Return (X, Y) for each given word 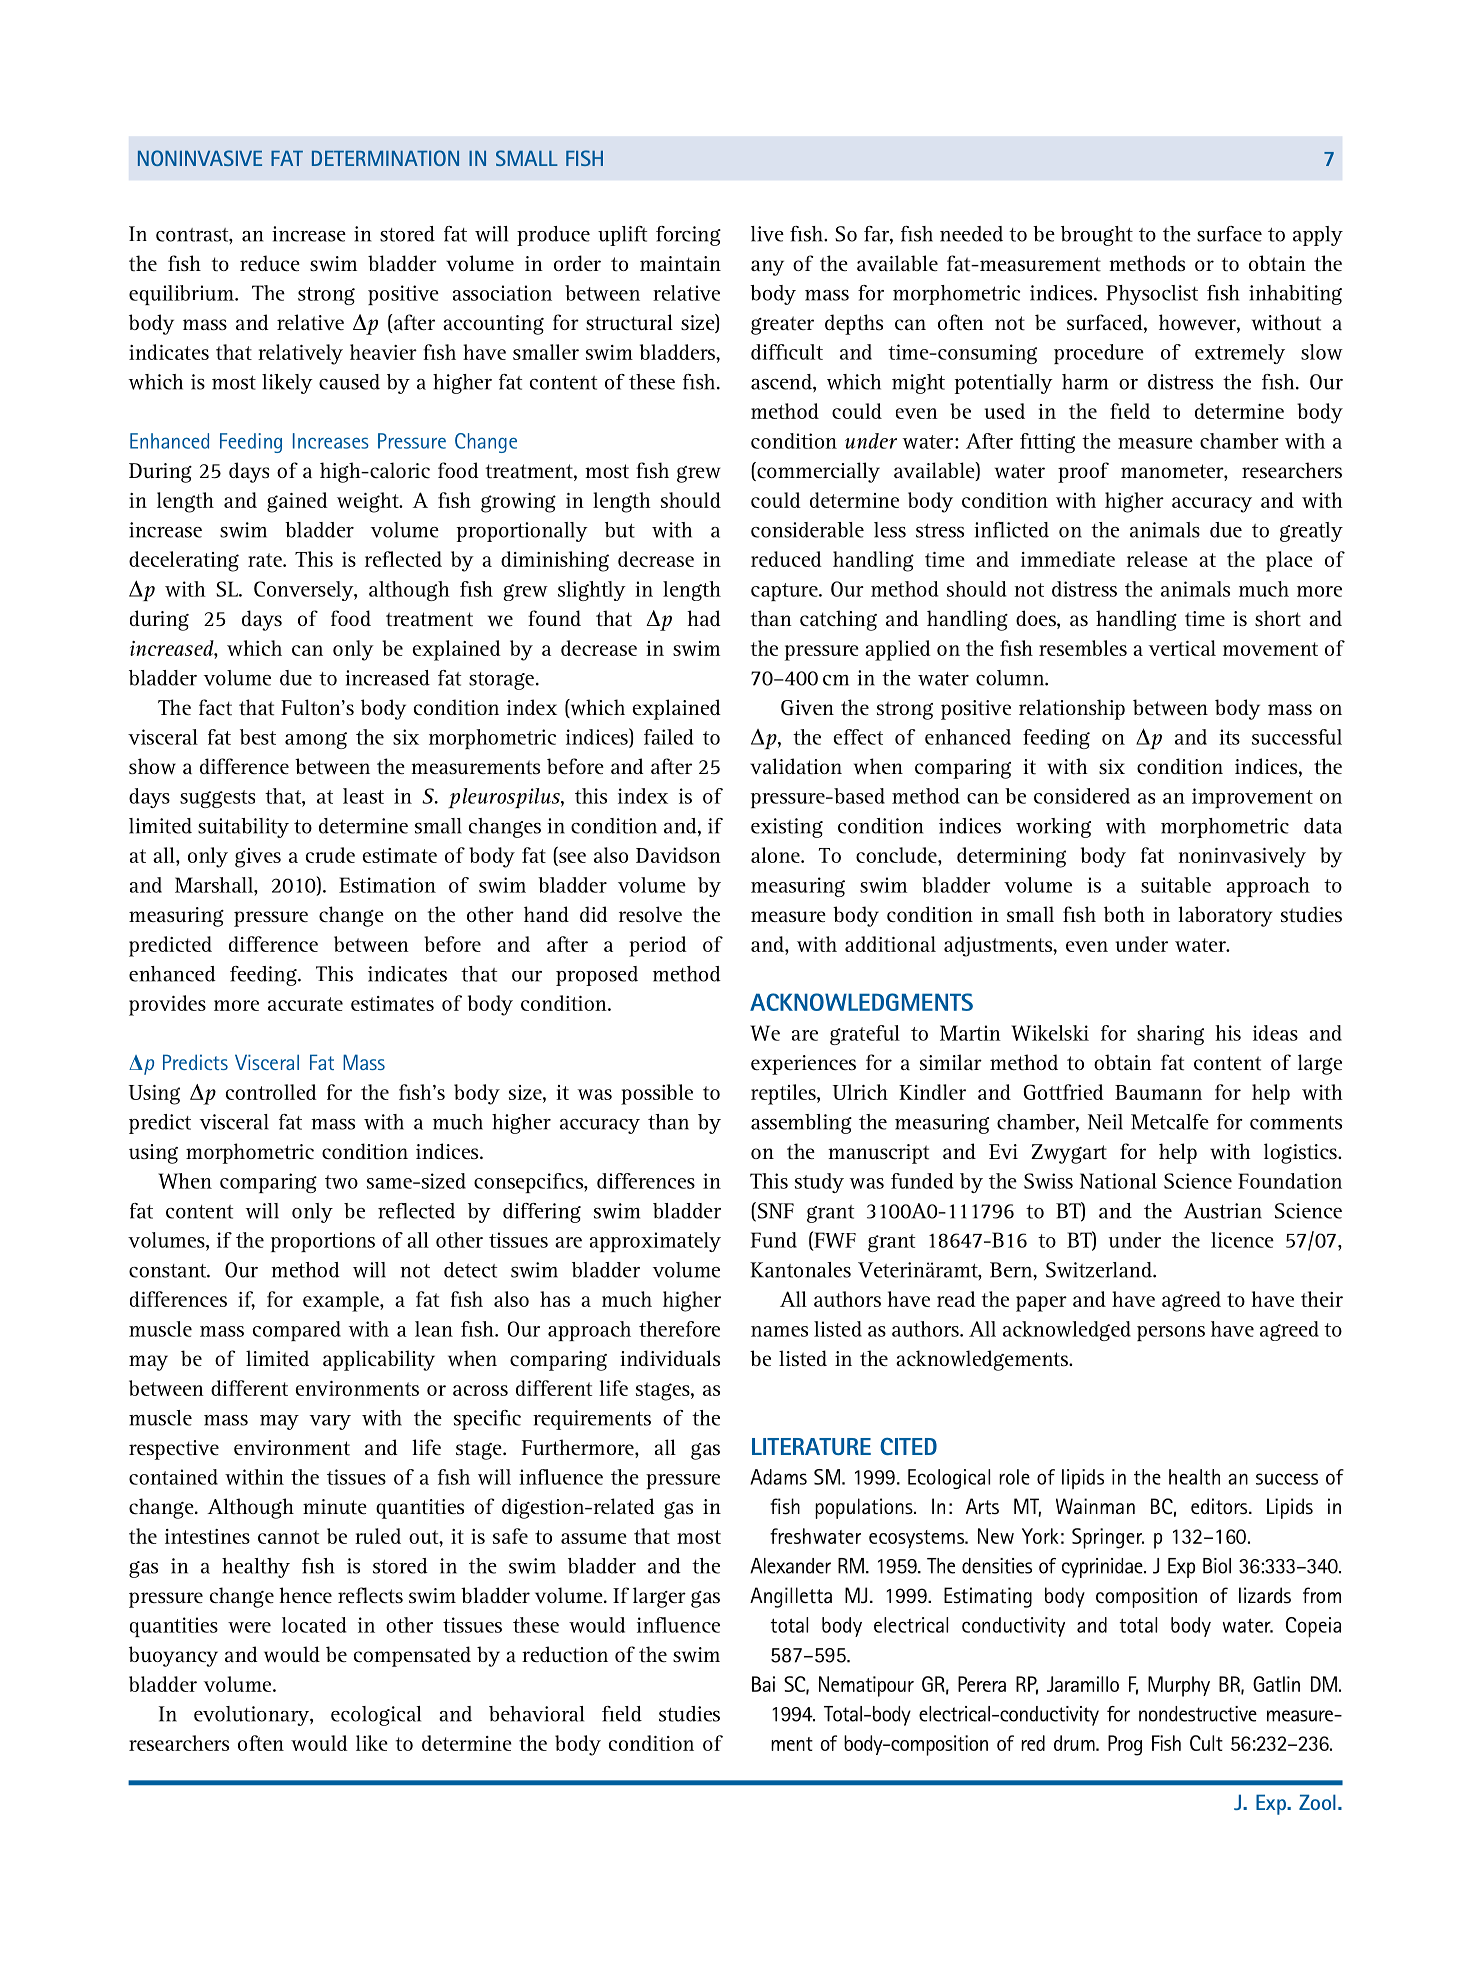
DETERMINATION (385, 158)
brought (1097, 236)
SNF (776, 1211)
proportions (323, 1242)
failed (668, 737)
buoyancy (173, 1656)
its (1229, 737)
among (316, 740)
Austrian (1223, 1211)
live (767, 234)
